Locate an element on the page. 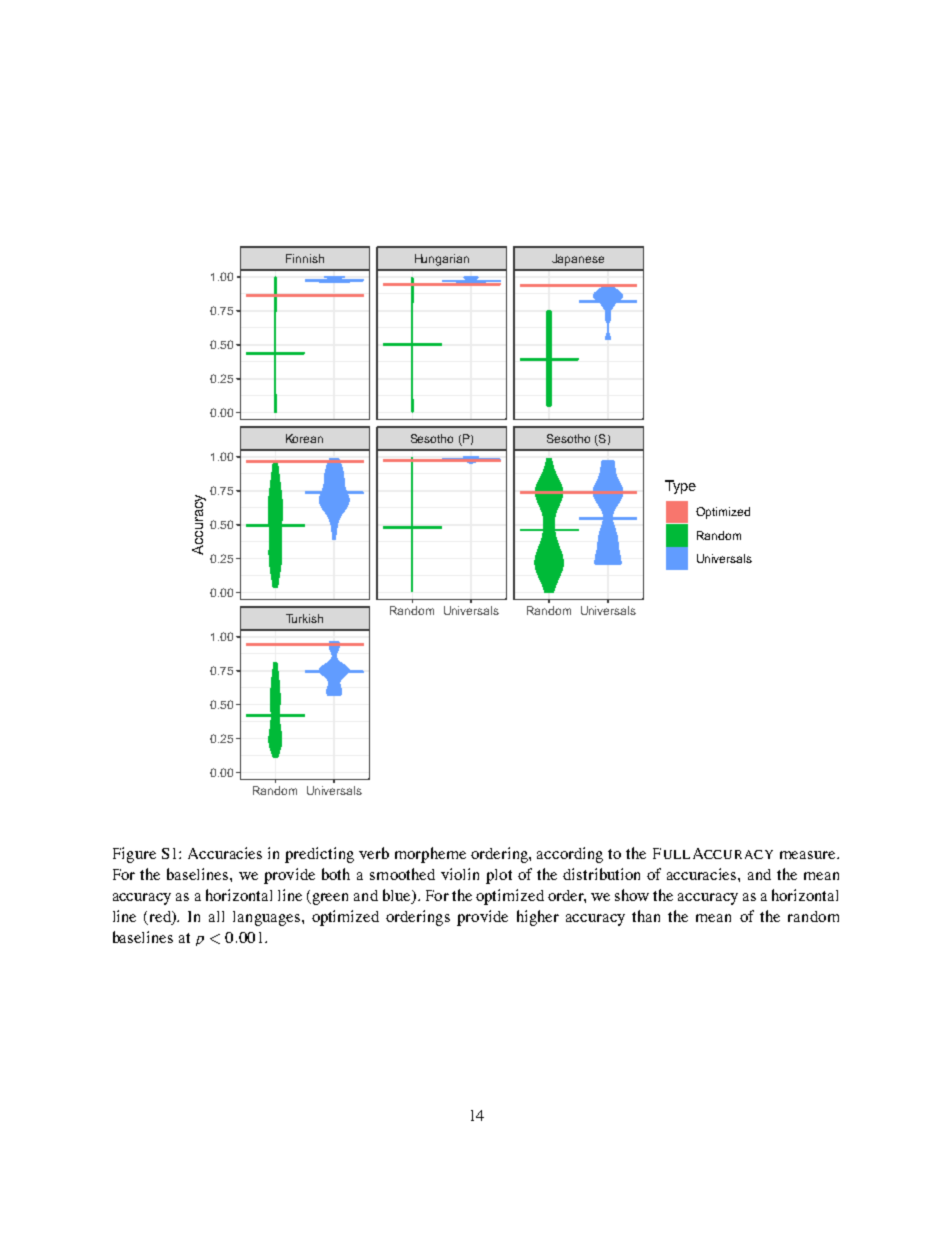 The width and height of the document is (952, 1233). Finnish is located at coordinates (305, 258).
